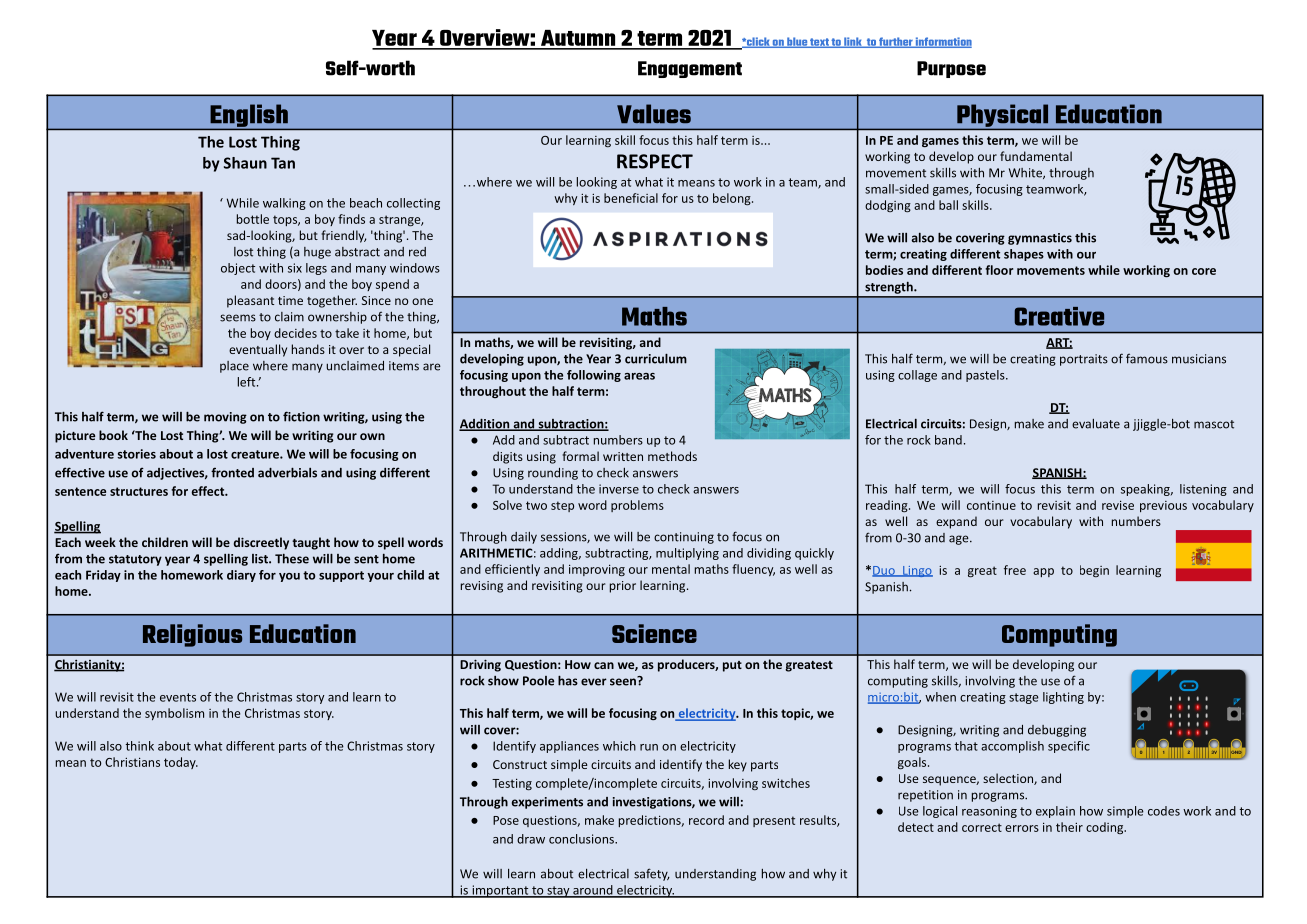 This screenshot has height=924, width=1307. I want to click on pleasant, so click(250, 301).
